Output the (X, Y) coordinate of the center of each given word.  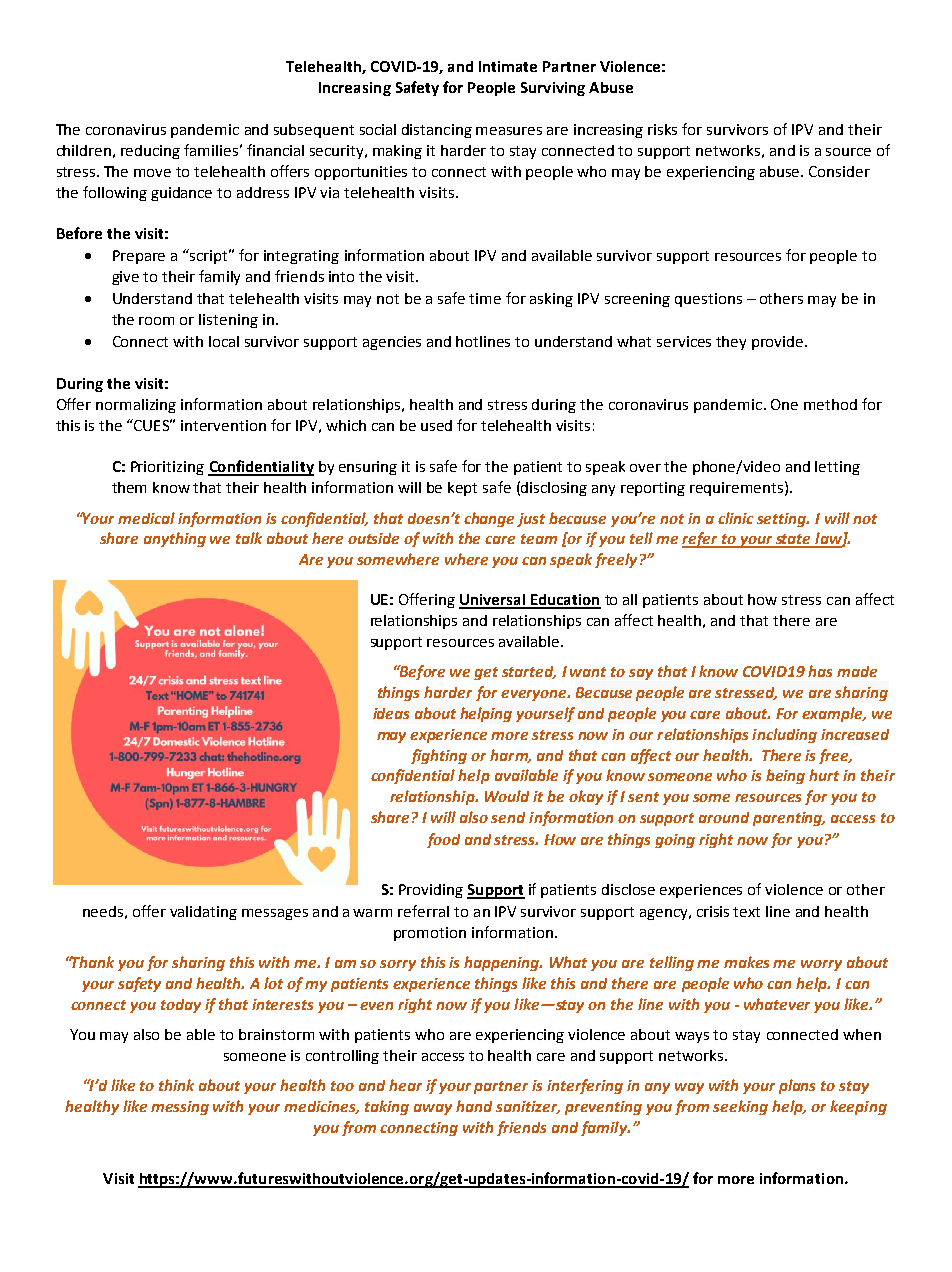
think (176, 1085)
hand (474, 1106)
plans (797, 1086)
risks (662, 129)
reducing (150, 152)
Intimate (508, 66)
